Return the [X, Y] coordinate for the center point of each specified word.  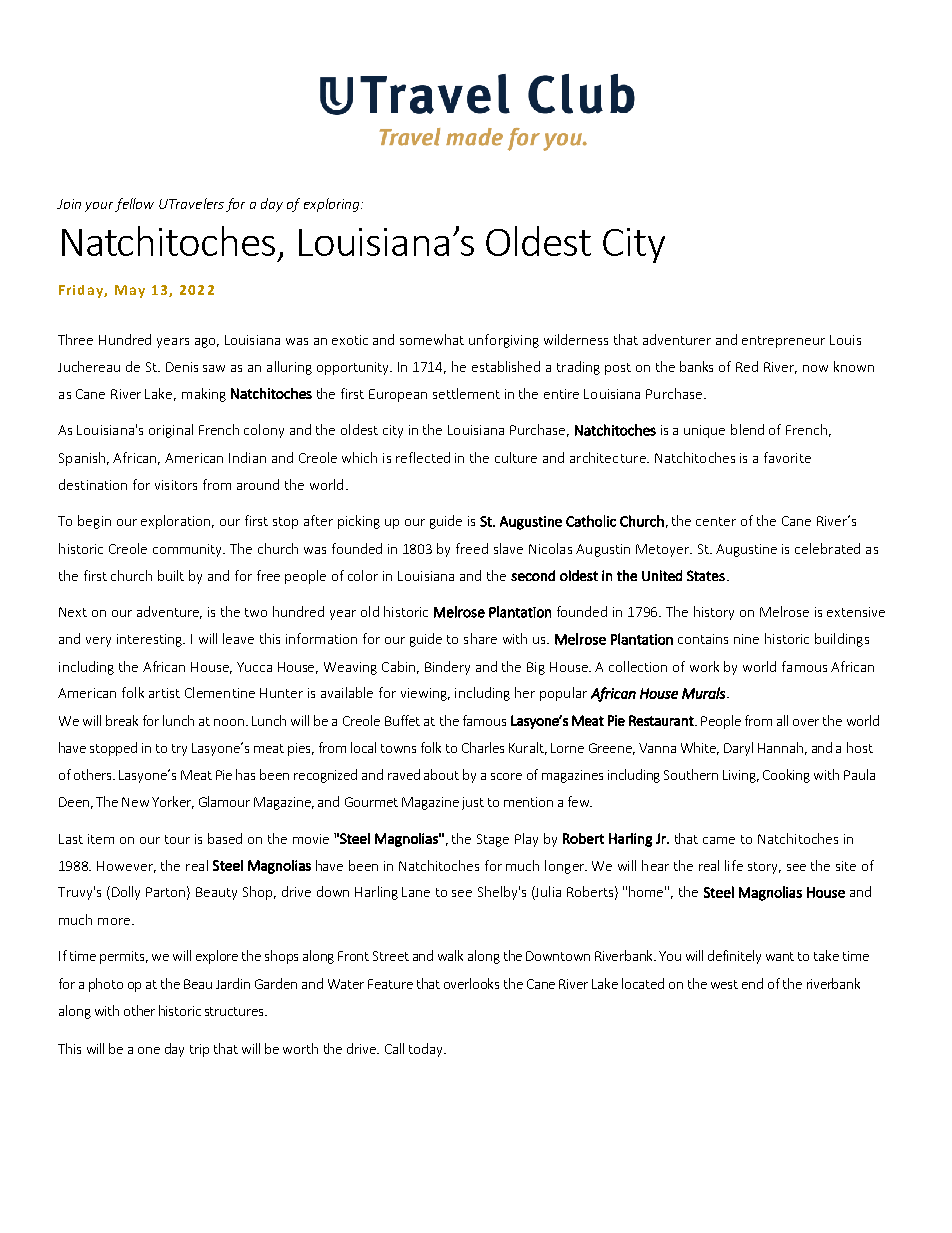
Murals [705, 693]
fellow [134, 205]
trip [199, 1050]
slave [508, 548]
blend [747, 429]
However [126, 867]
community [189, 550]
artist [164, 693]
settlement [466, 393]
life [734, 865]
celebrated [827, 548]
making [204, 395]
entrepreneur [783, 342]
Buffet [402, 720]
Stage [493, 840]
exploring [333, 205]
